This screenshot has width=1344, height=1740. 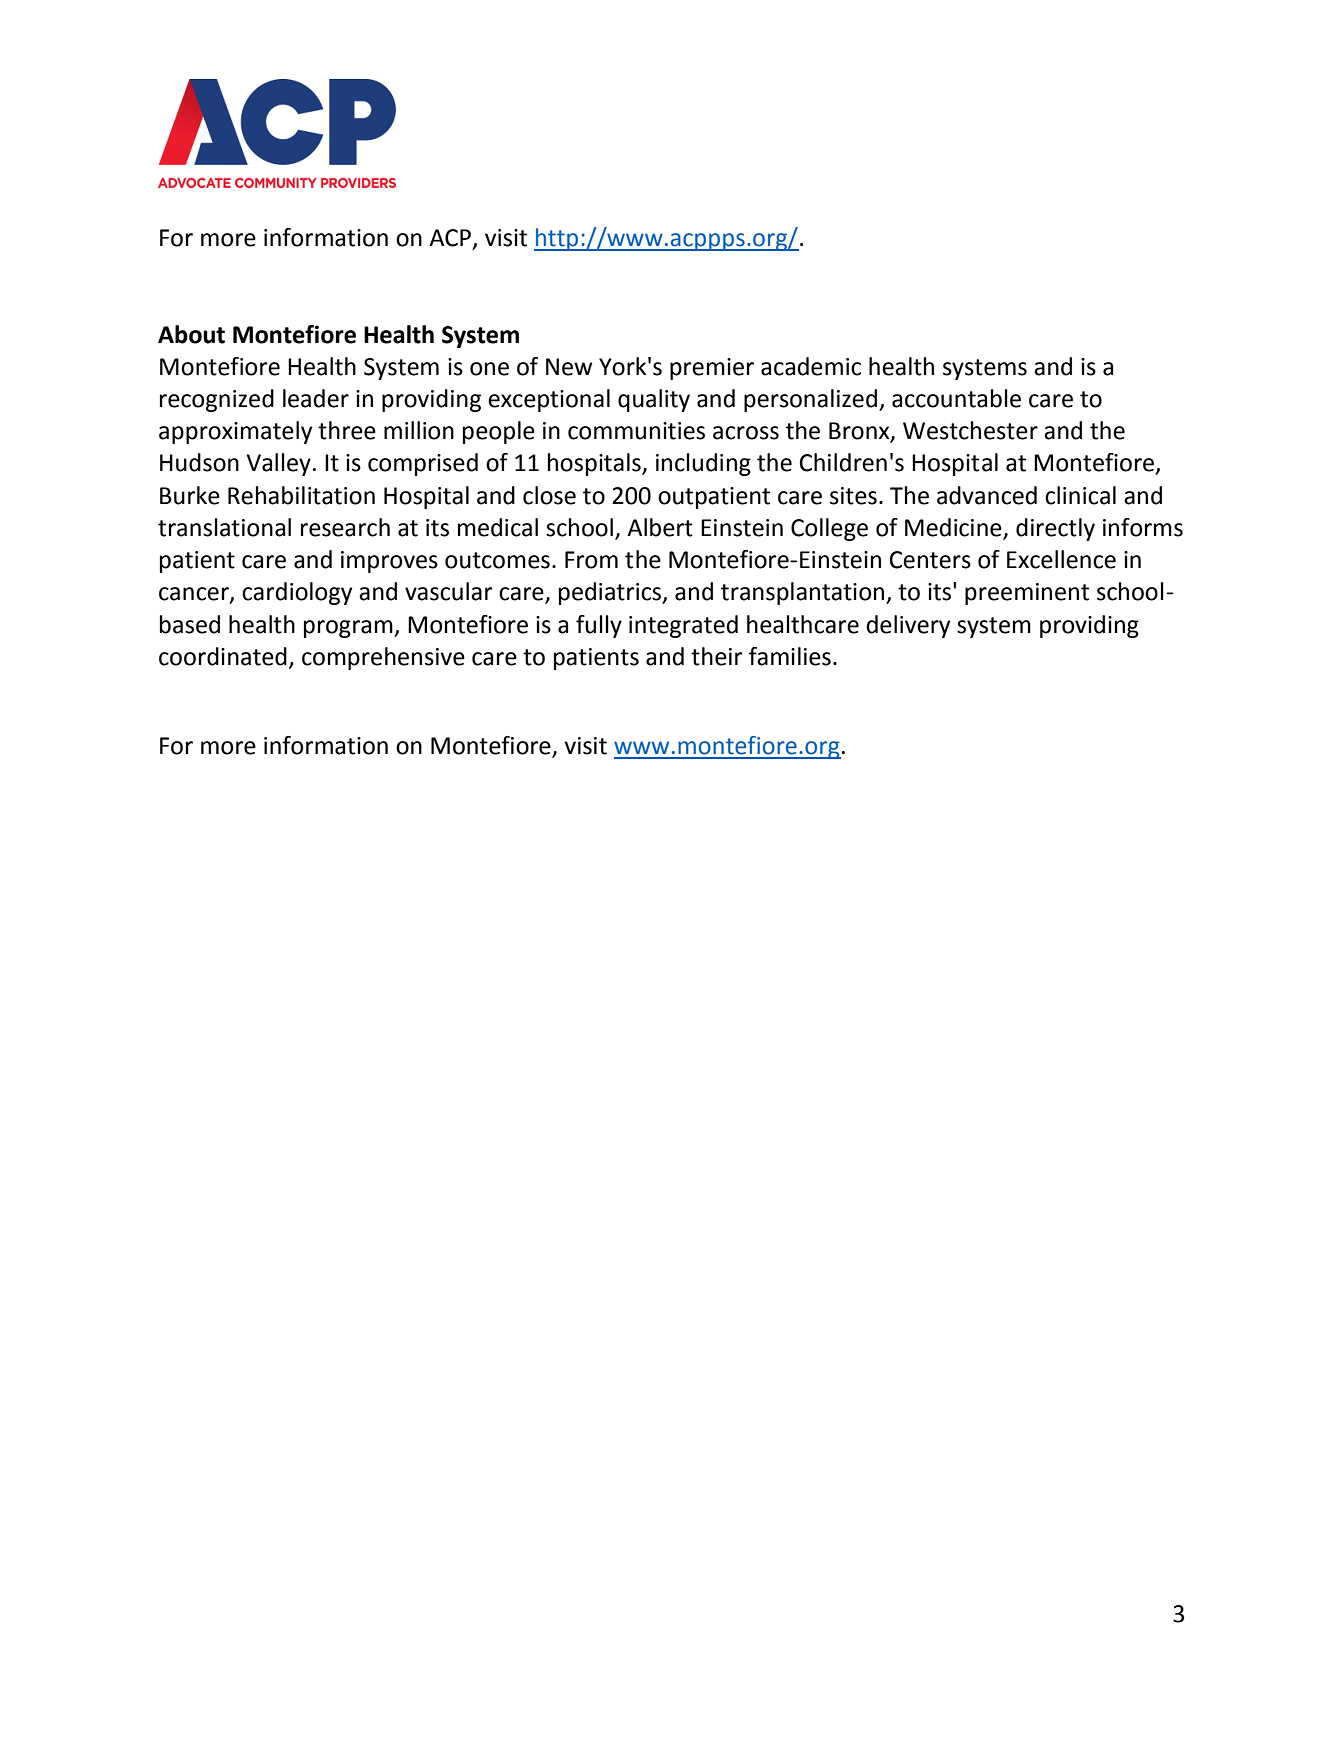 I want to click on coordinated, so click(x=223, y=656).
